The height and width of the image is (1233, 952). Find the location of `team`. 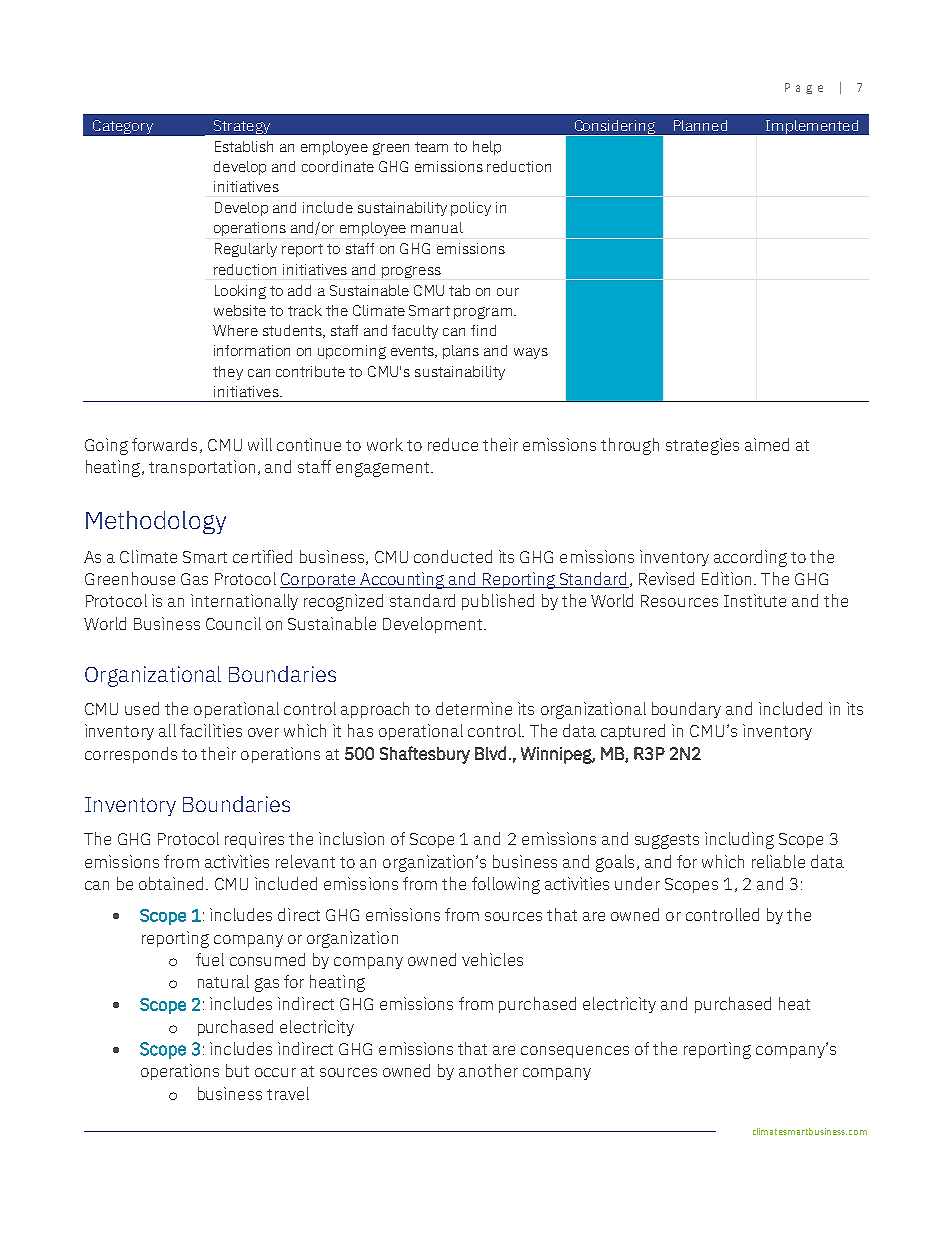

team is located at coordinates (431, 147).
